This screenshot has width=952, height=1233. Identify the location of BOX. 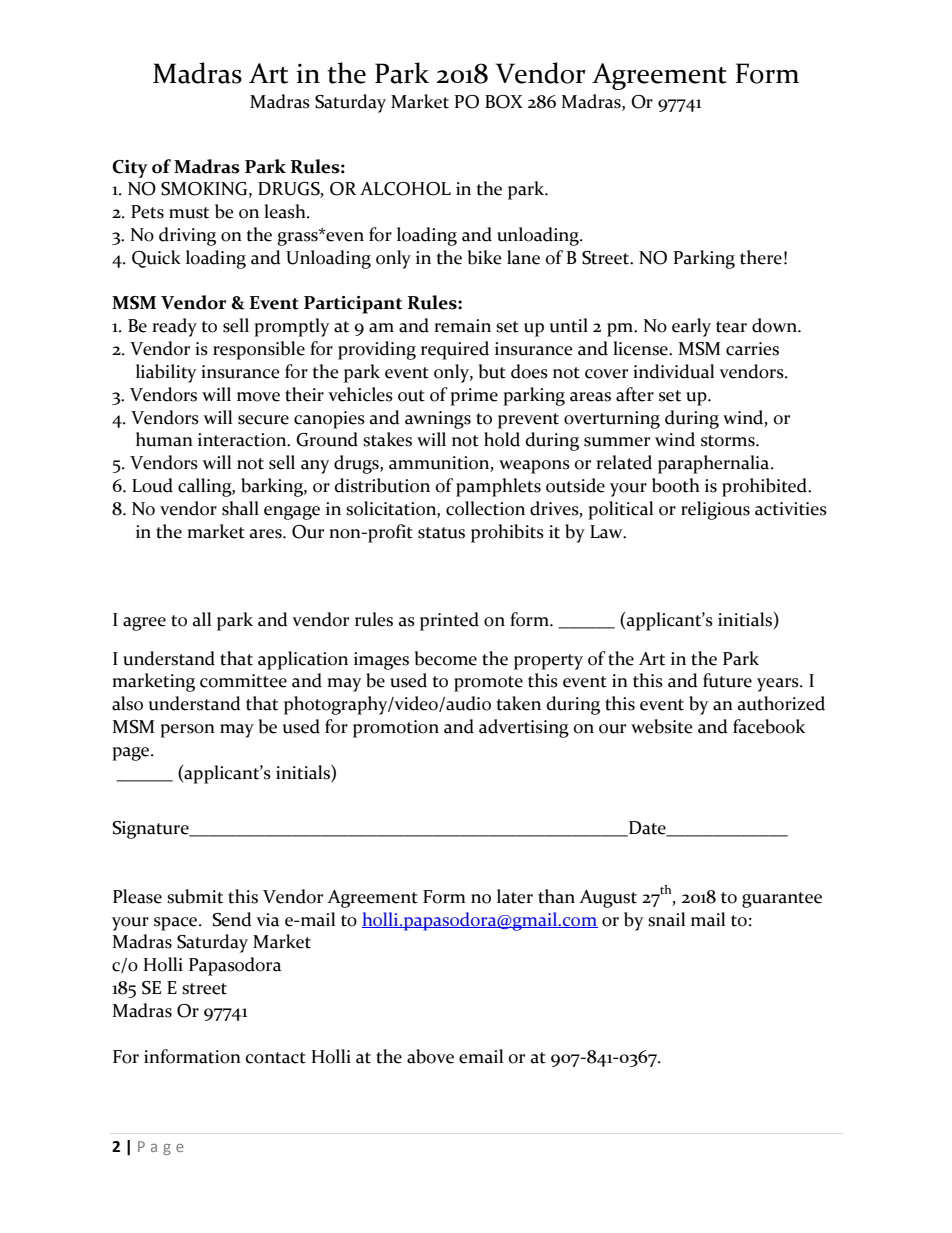
(504, 102).
